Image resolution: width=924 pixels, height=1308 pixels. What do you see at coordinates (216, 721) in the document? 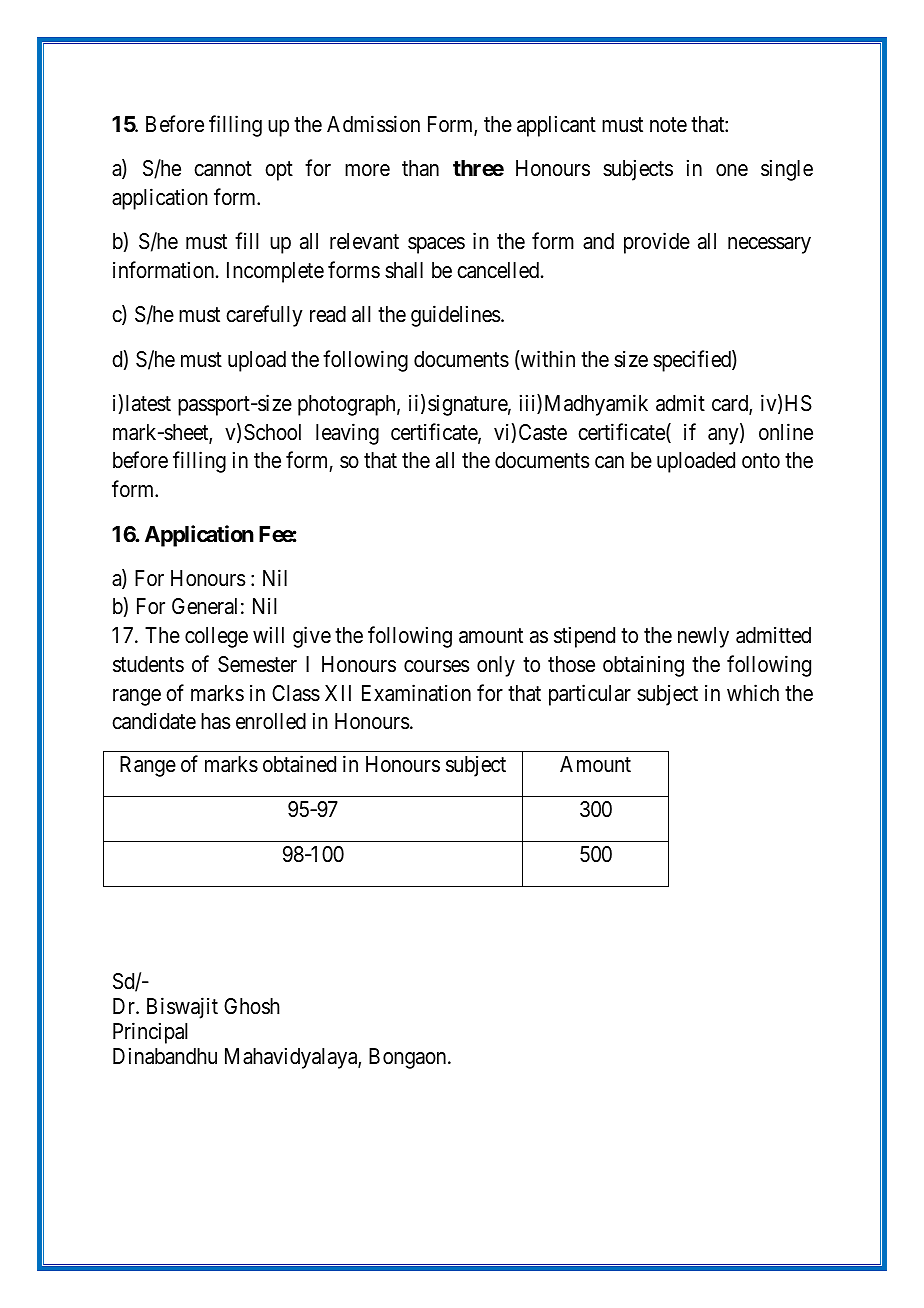
I see `has` at bounding box center [216, 721].
